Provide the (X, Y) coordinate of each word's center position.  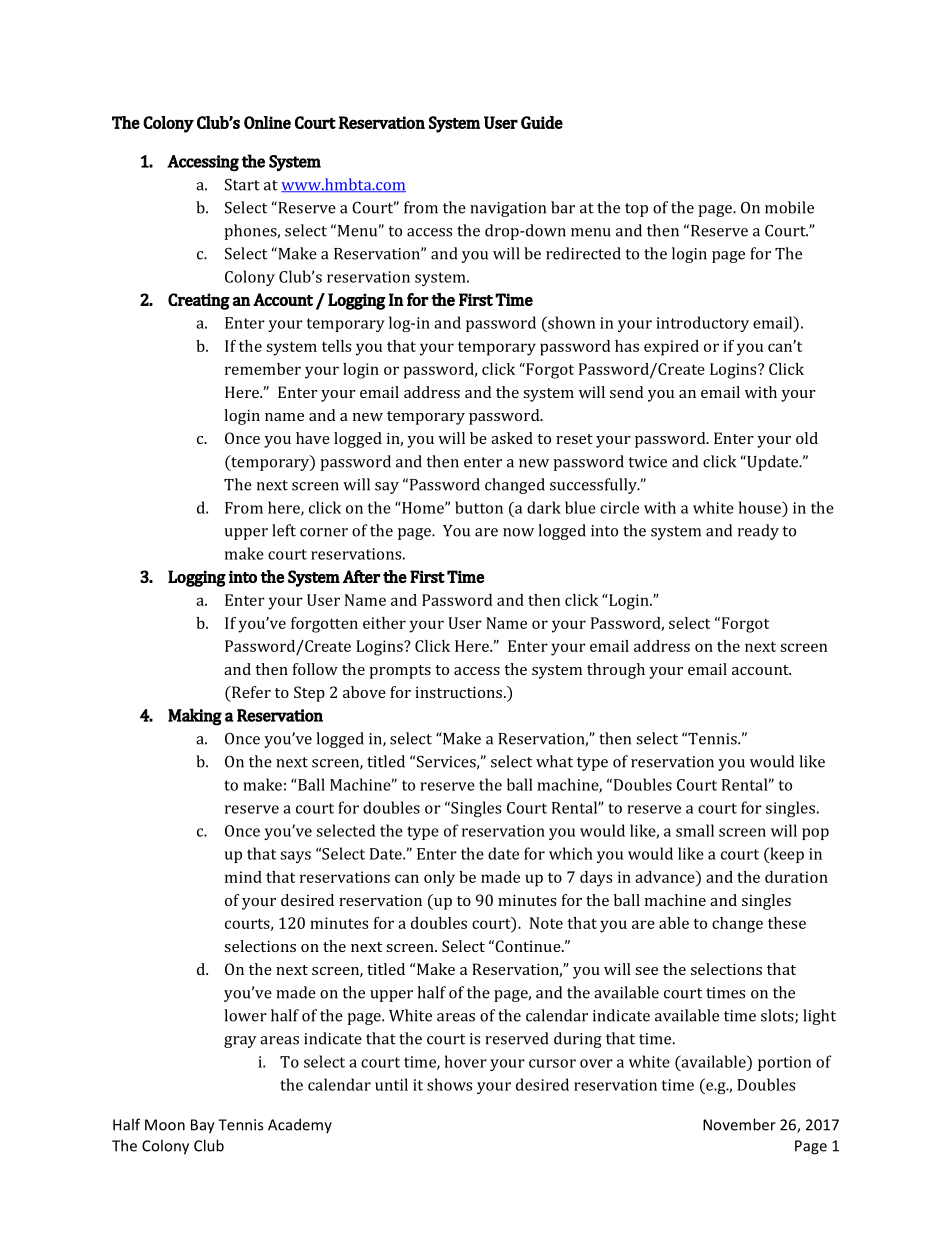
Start (242, 184)
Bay (203, 1126)
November (739, 1124)
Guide (542, 122)
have (313, 438)
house (761, 507)
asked (512, 438)
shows (449, 1084)
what (554, 761)
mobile (789, 207)
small (695, 830)
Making (195, 717)
